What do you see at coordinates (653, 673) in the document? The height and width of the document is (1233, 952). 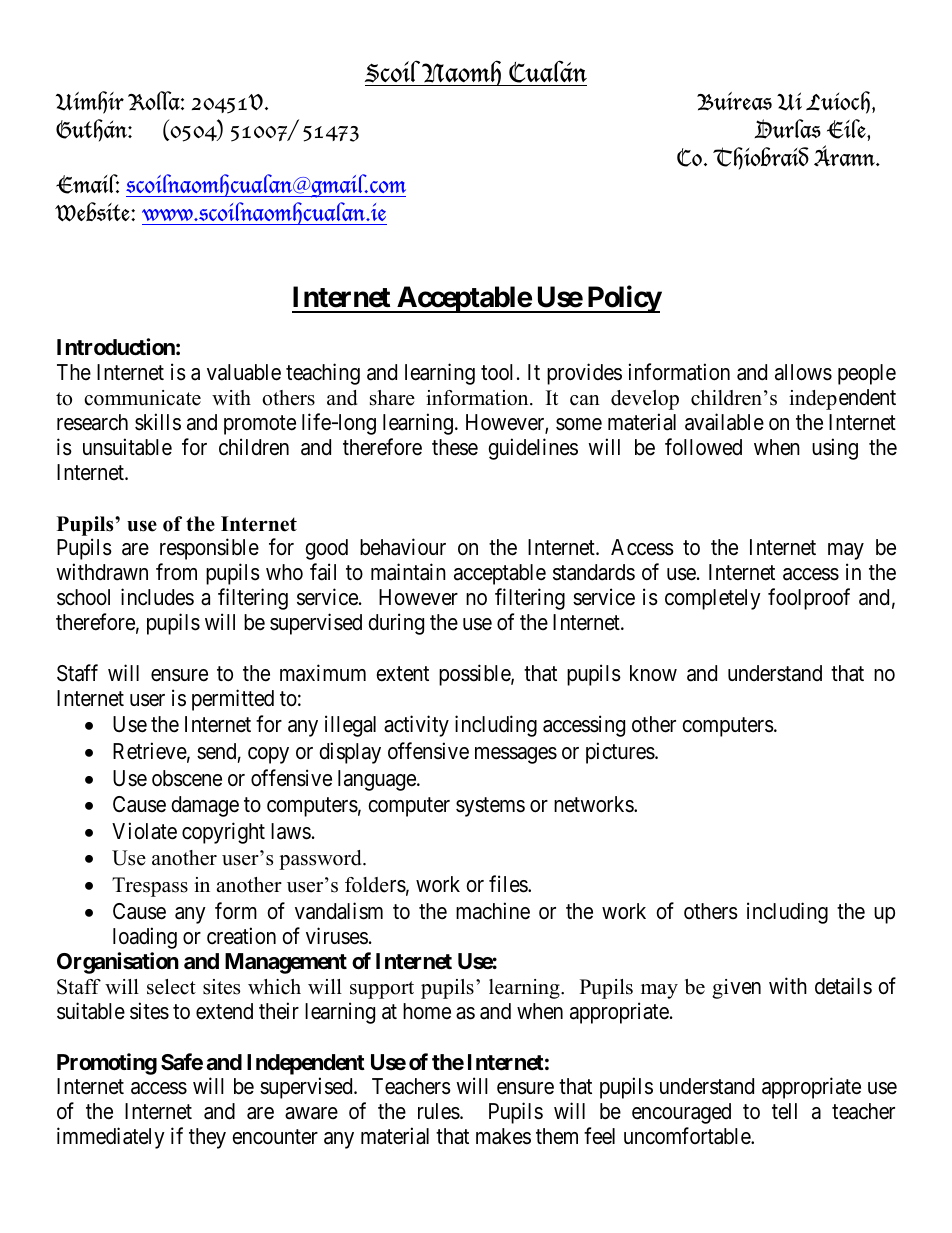 I see `know` at bounding box center [653, 673].
